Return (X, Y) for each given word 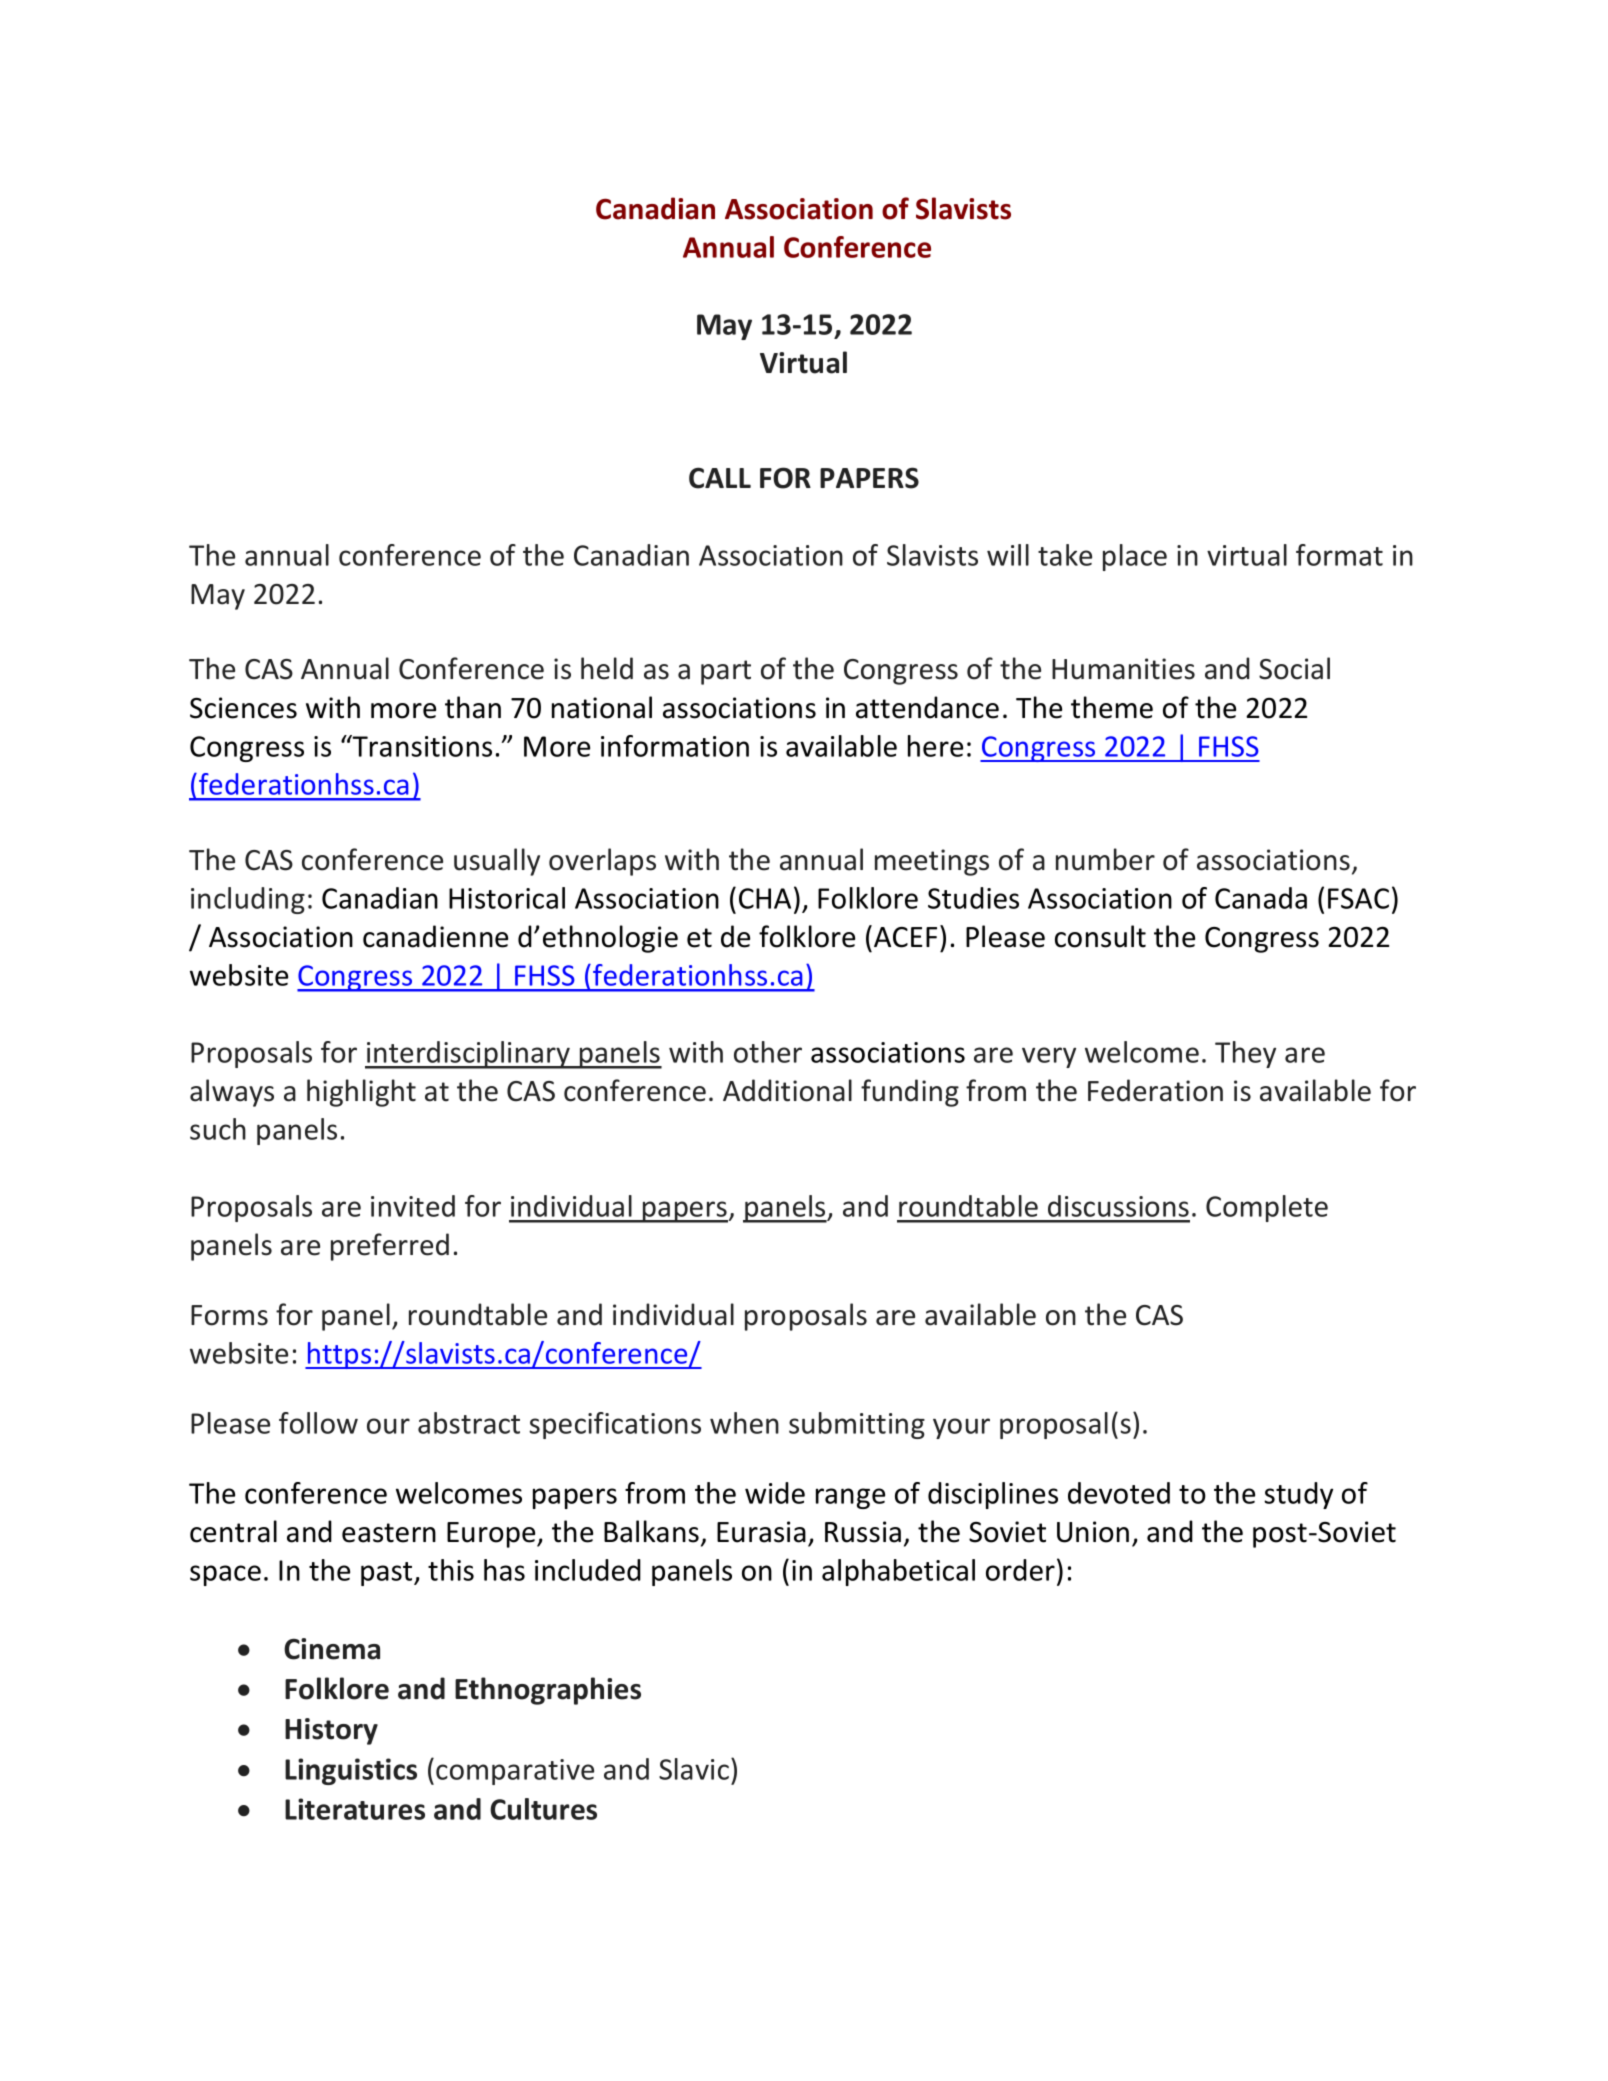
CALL (720, 478)
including (248, 900)
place (1135, 557)
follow (318, 1423)
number (1105, 859)
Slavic (694, 1769)
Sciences (243, 708)
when (744, 1423)
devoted (1119, 1493)
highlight (361, 1093)
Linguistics (351, 1771)
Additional (787, 1090)
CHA (765, 898)
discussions (1118, 1206)
